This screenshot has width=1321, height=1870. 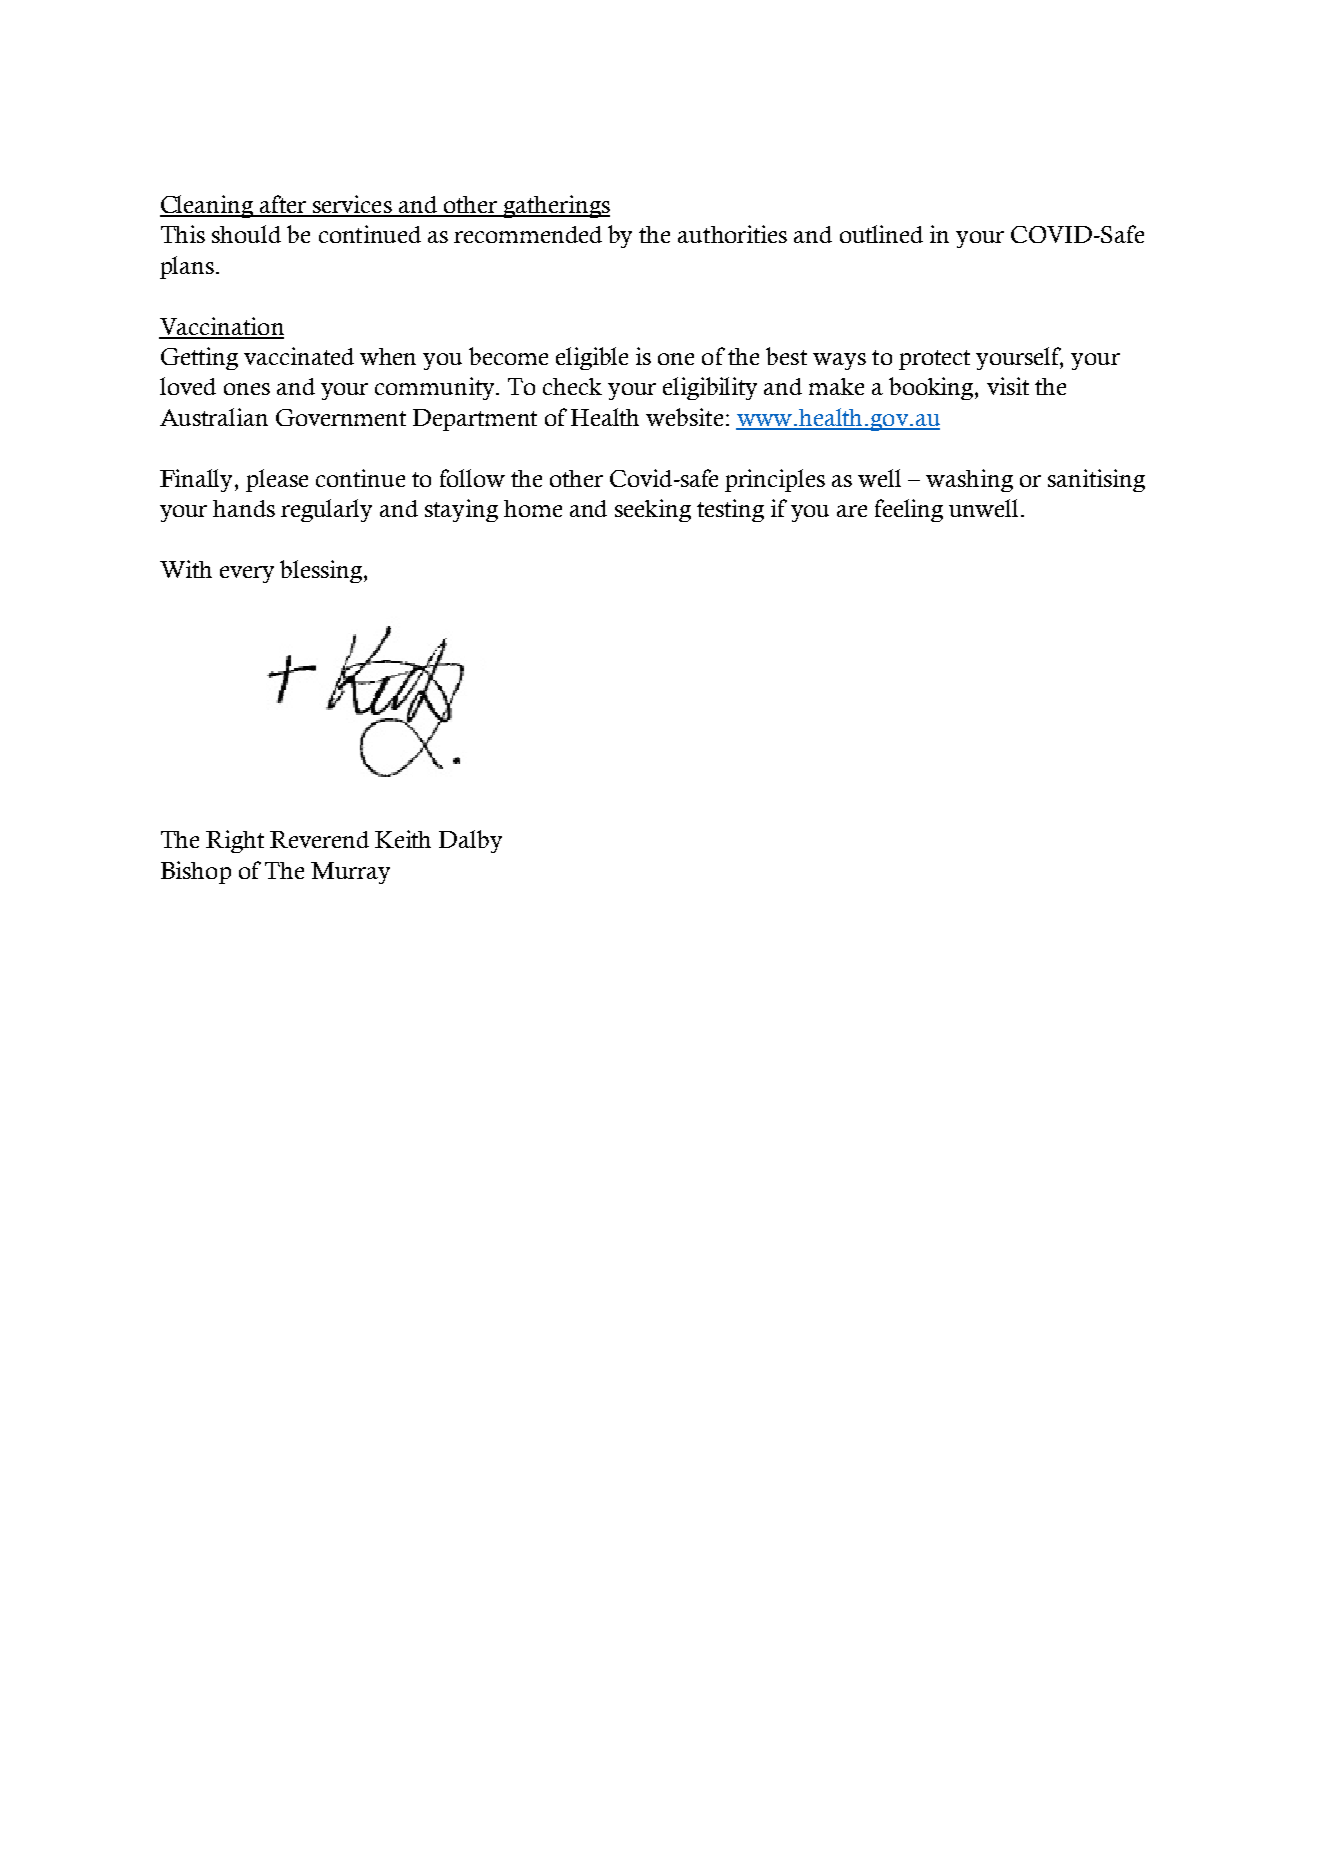 I want to click on outlined, so click(x=881, y=234).
